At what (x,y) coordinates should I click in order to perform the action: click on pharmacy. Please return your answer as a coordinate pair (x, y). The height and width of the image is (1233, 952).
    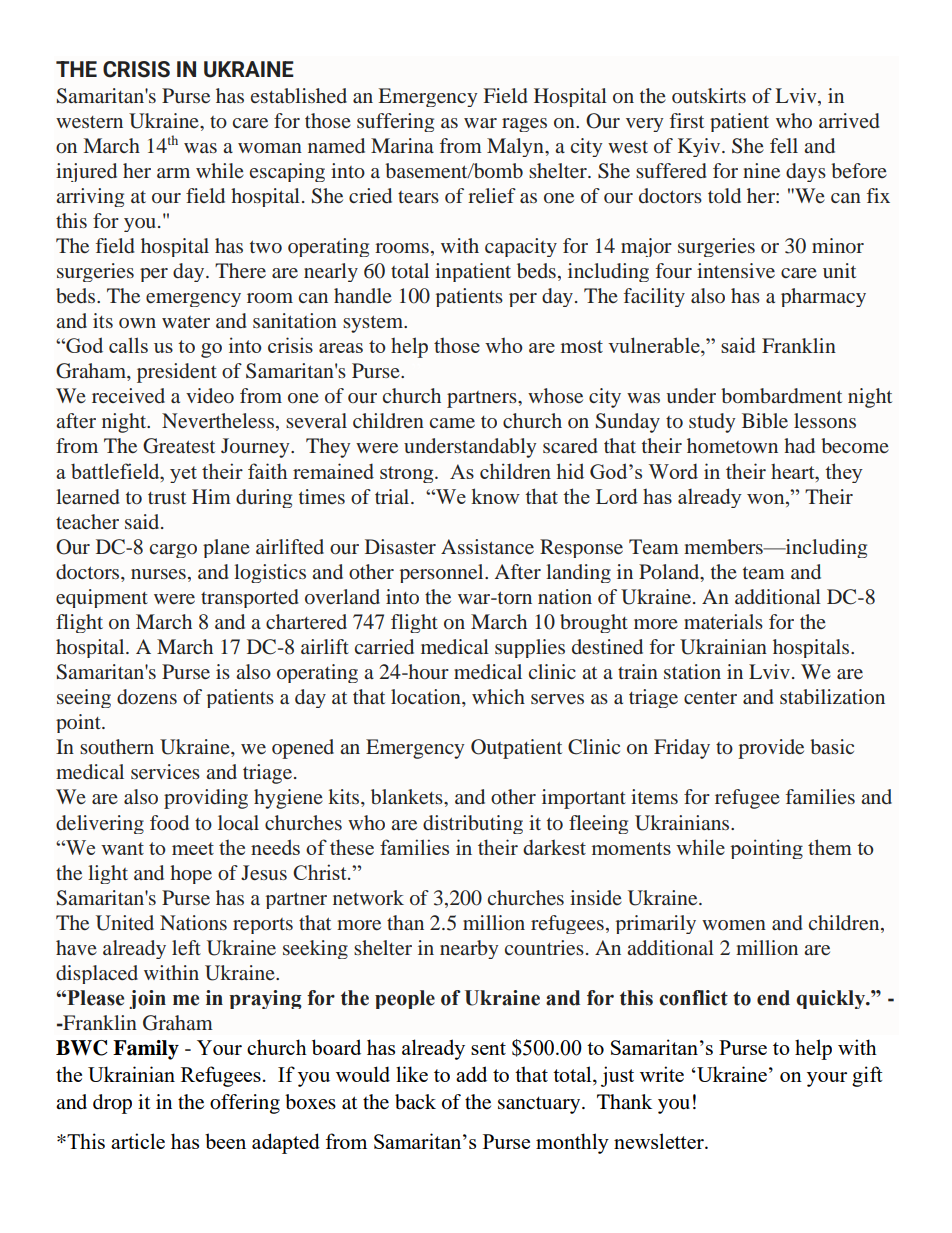
    Looking at the image, I should click on (823, 297).
